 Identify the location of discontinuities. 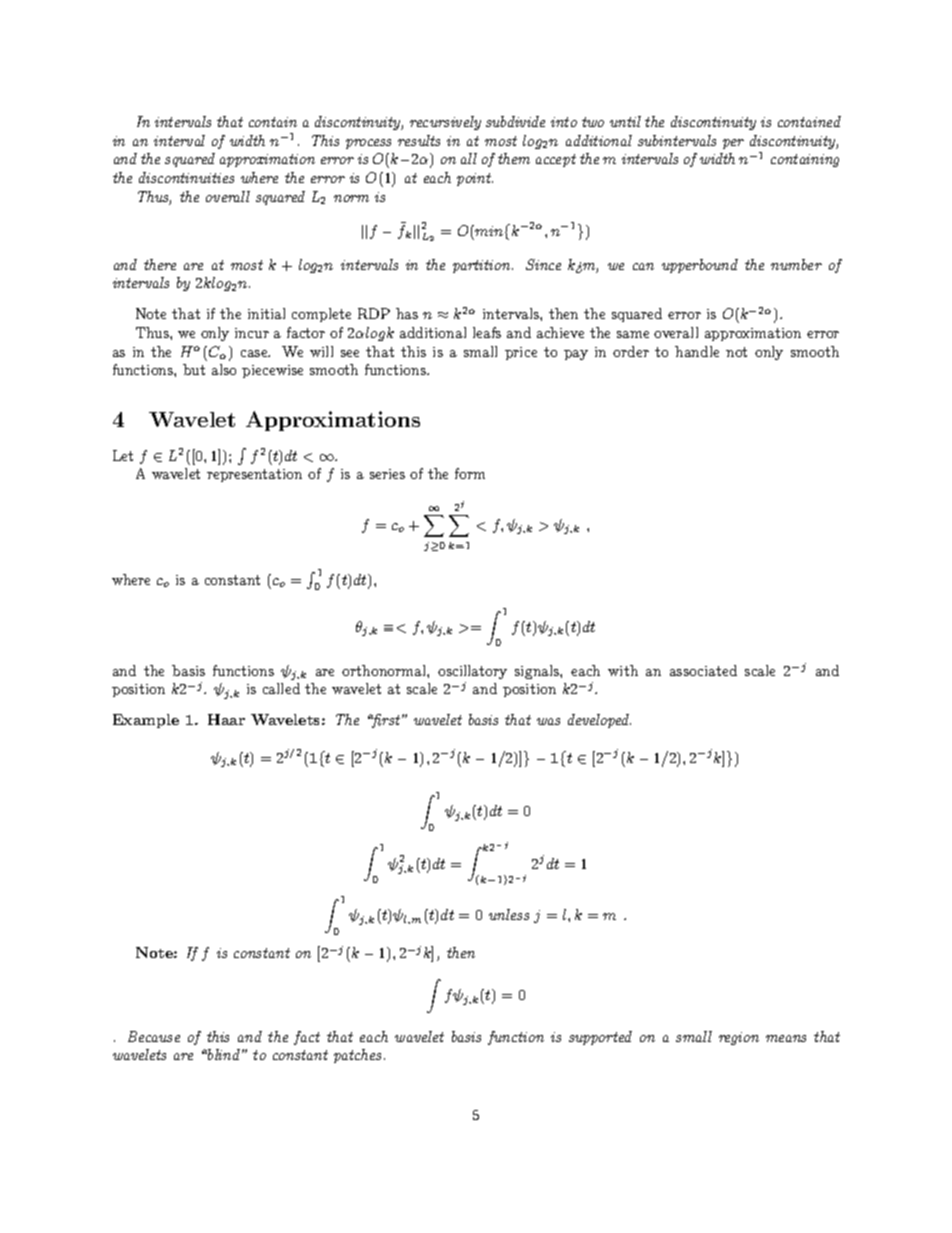
(186, 177).
